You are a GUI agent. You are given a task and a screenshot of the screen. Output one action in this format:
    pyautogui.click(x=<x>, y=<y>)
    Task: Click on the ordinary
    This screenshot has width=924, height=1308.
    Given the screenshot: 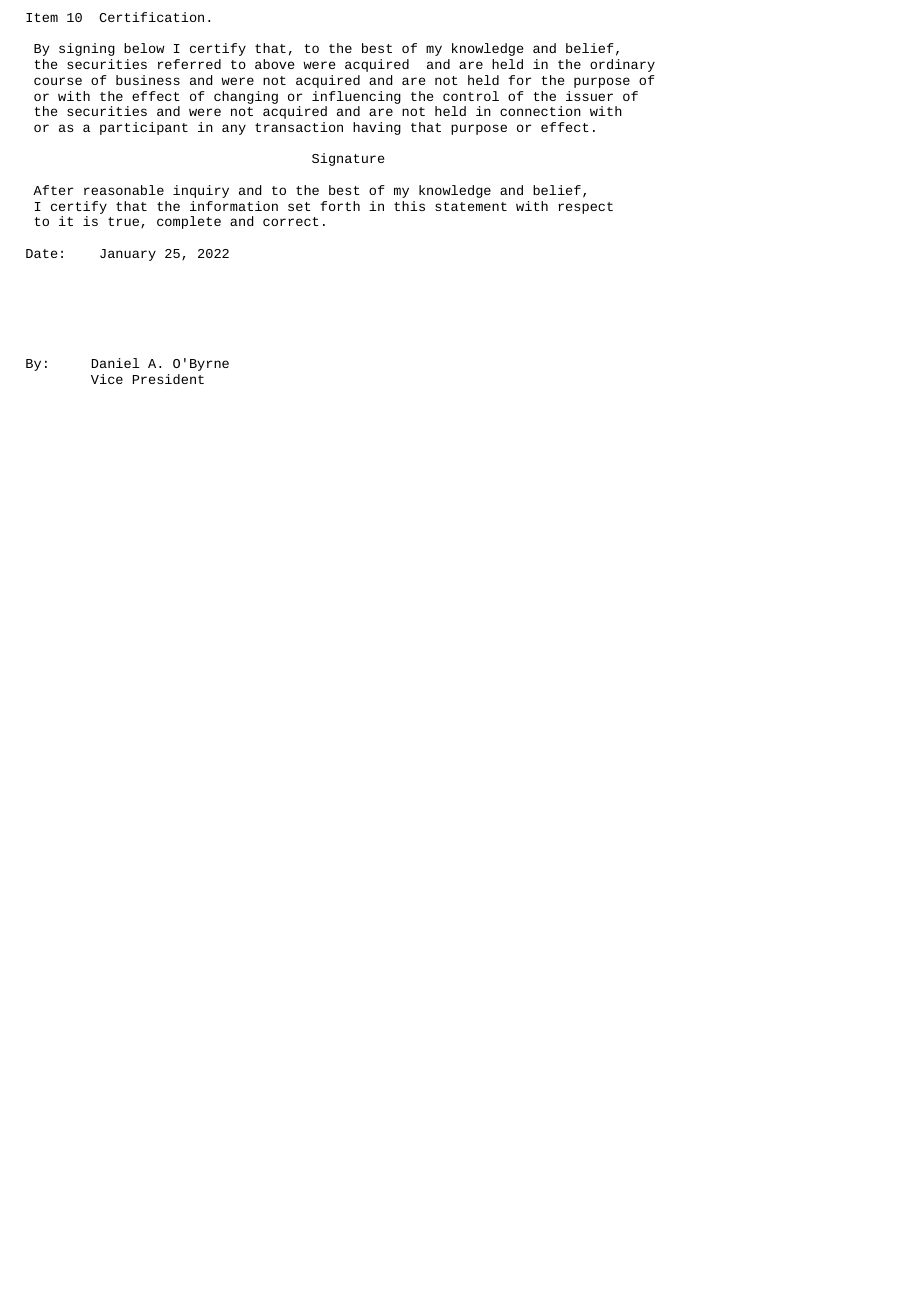 What is the action you would take?
    pyautogui.click(x=622, y=65)
